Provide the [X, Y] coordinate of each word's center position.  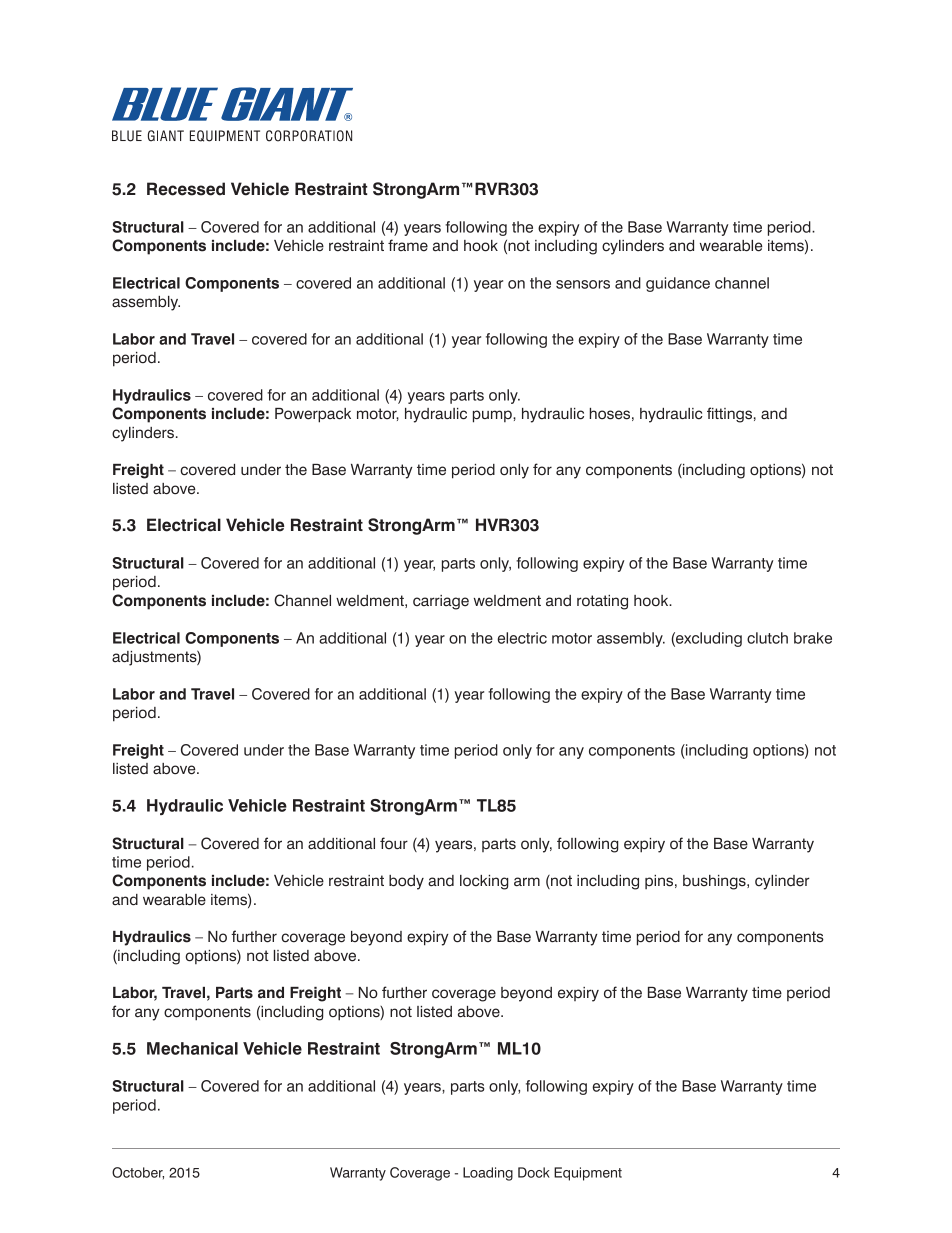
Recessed [186, 189]
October [138, 1173]
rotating [602, 602]
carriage [441, 602]
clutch [767, 638]
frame [408, 245]
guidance [678, 284]
